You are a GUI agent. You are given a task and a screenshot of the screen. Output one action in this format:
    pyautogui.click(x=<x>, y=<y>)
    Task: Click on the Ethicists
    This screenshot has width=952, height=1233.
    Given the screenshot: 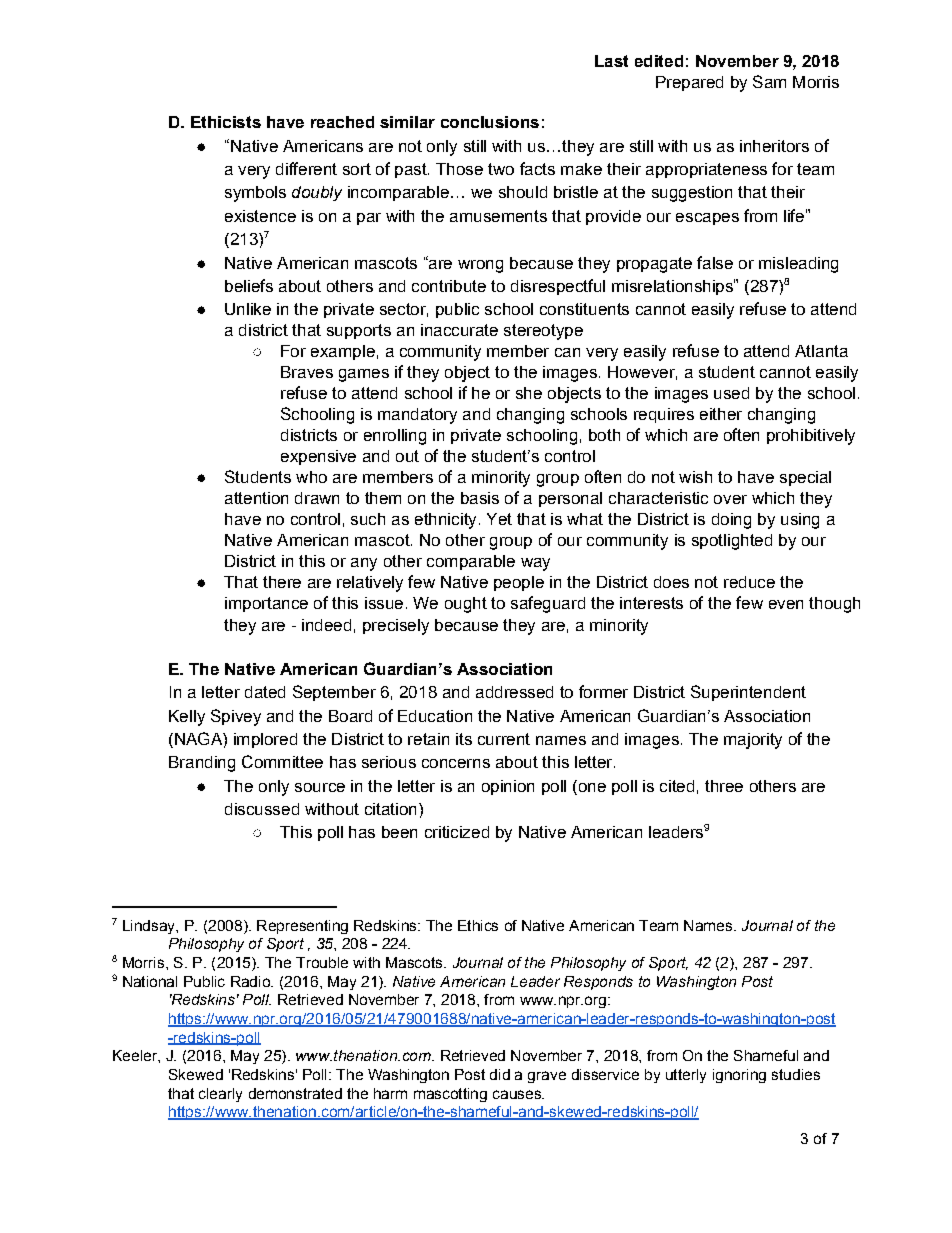 What is the action you would take?
    pyautogui.click(x=226, y=122)
